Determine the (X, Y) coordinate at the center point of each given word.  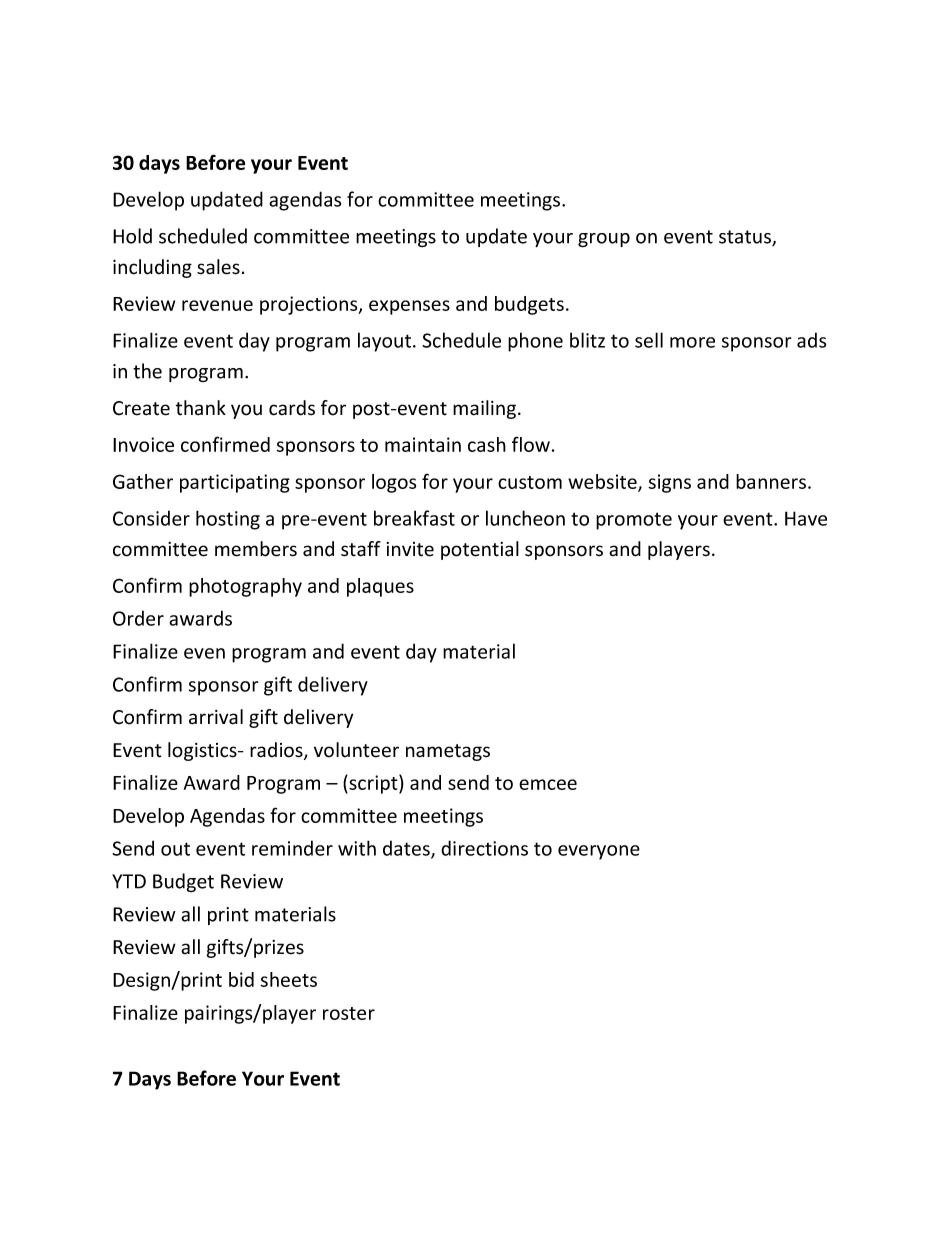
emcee (548, 784)
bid (241, 979)
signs (670, 483)
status (746, 238)
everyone (599, 852)
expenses (409, 307)
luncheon (525, 518)
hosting (228, 520)
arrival (216, 717)
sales (218, 267)
